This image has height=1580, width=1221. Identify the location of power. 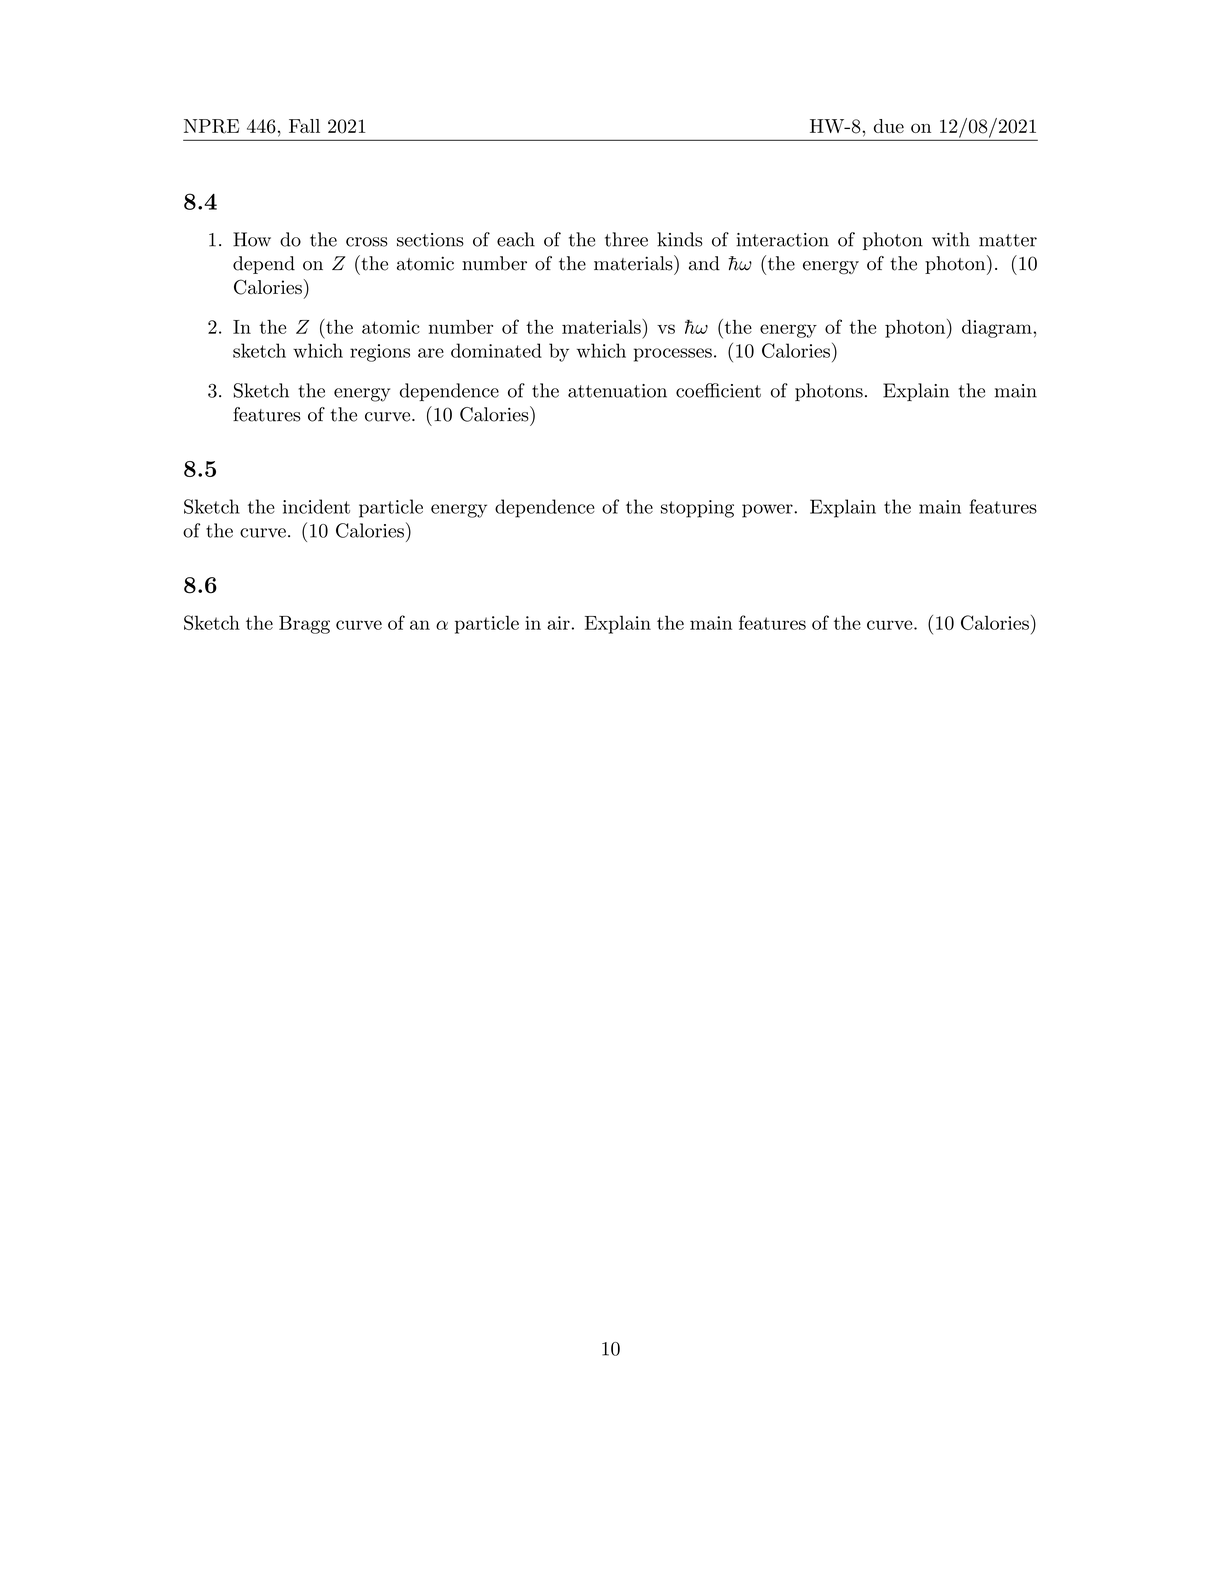
(768, 511).
